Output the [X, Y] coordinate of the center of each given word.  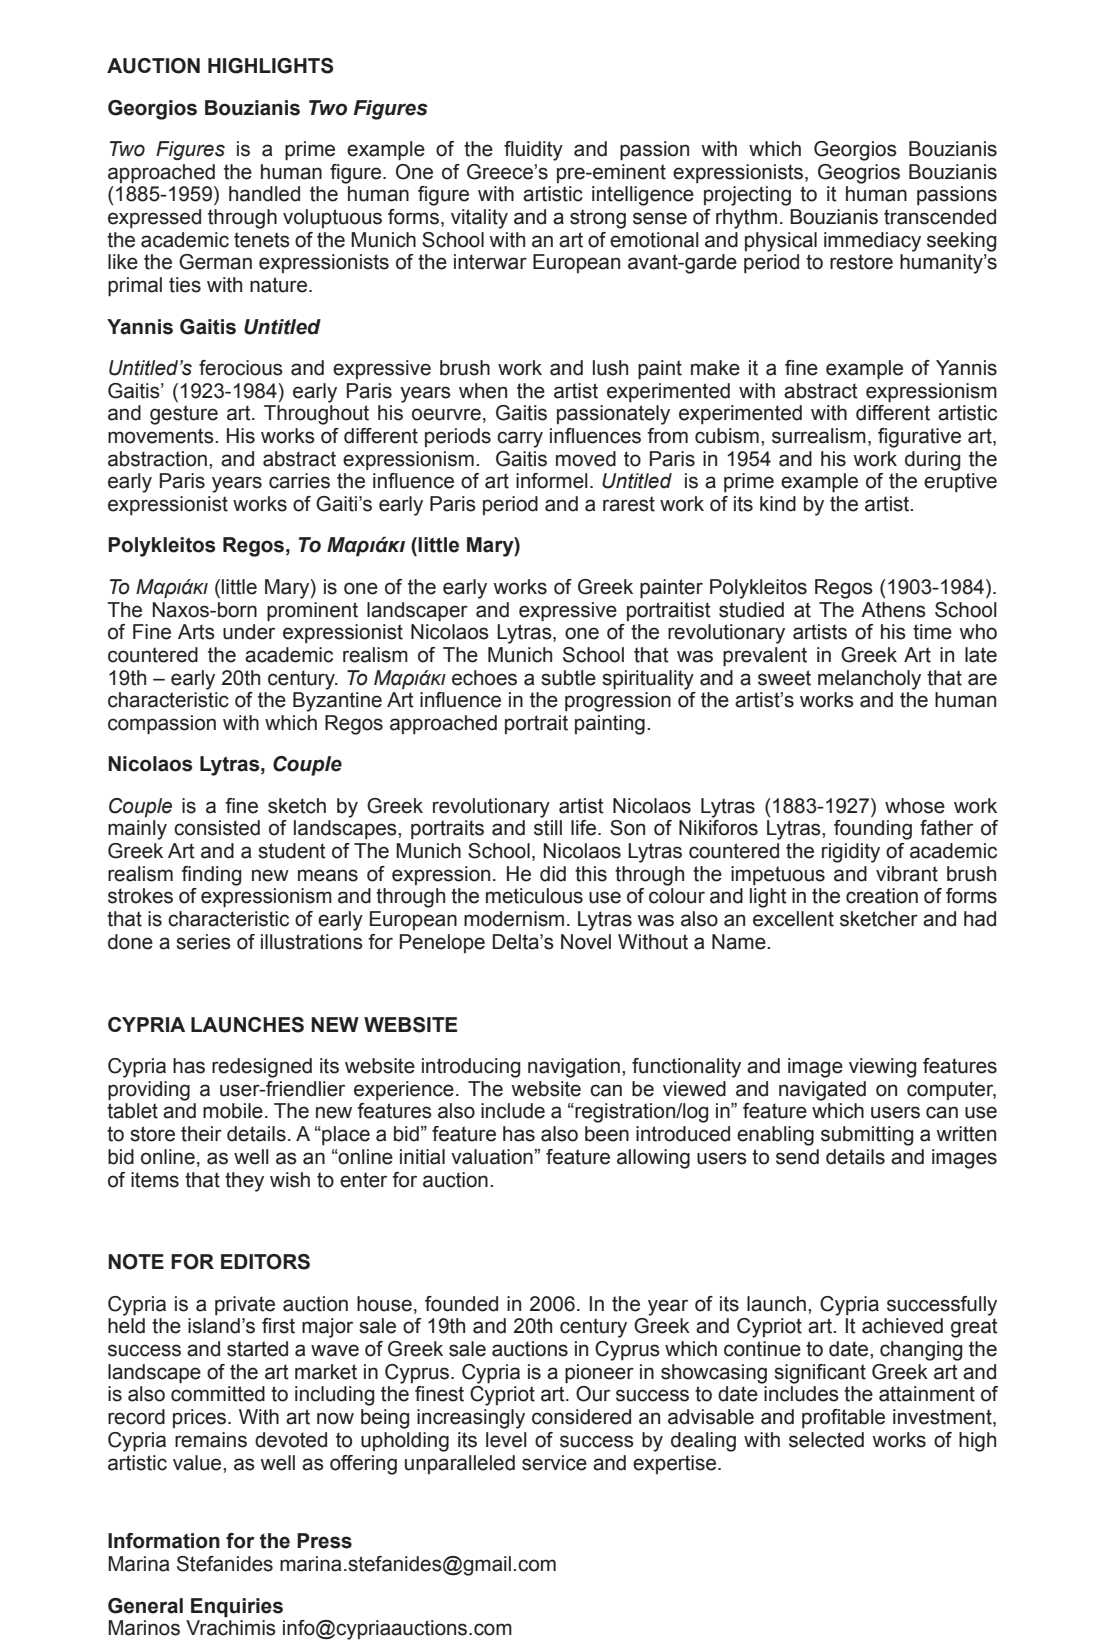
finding [211, 876]
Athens [893, 610]
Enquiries [237, 1608]
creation [882, 896]
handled [264, 194]
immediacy [872, 242]
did [553, 874]
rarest [629, 504]
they [244, 1182]
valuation [493, 1157]
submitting [867, 1136]
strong [598, 219]
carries [299, 481]
